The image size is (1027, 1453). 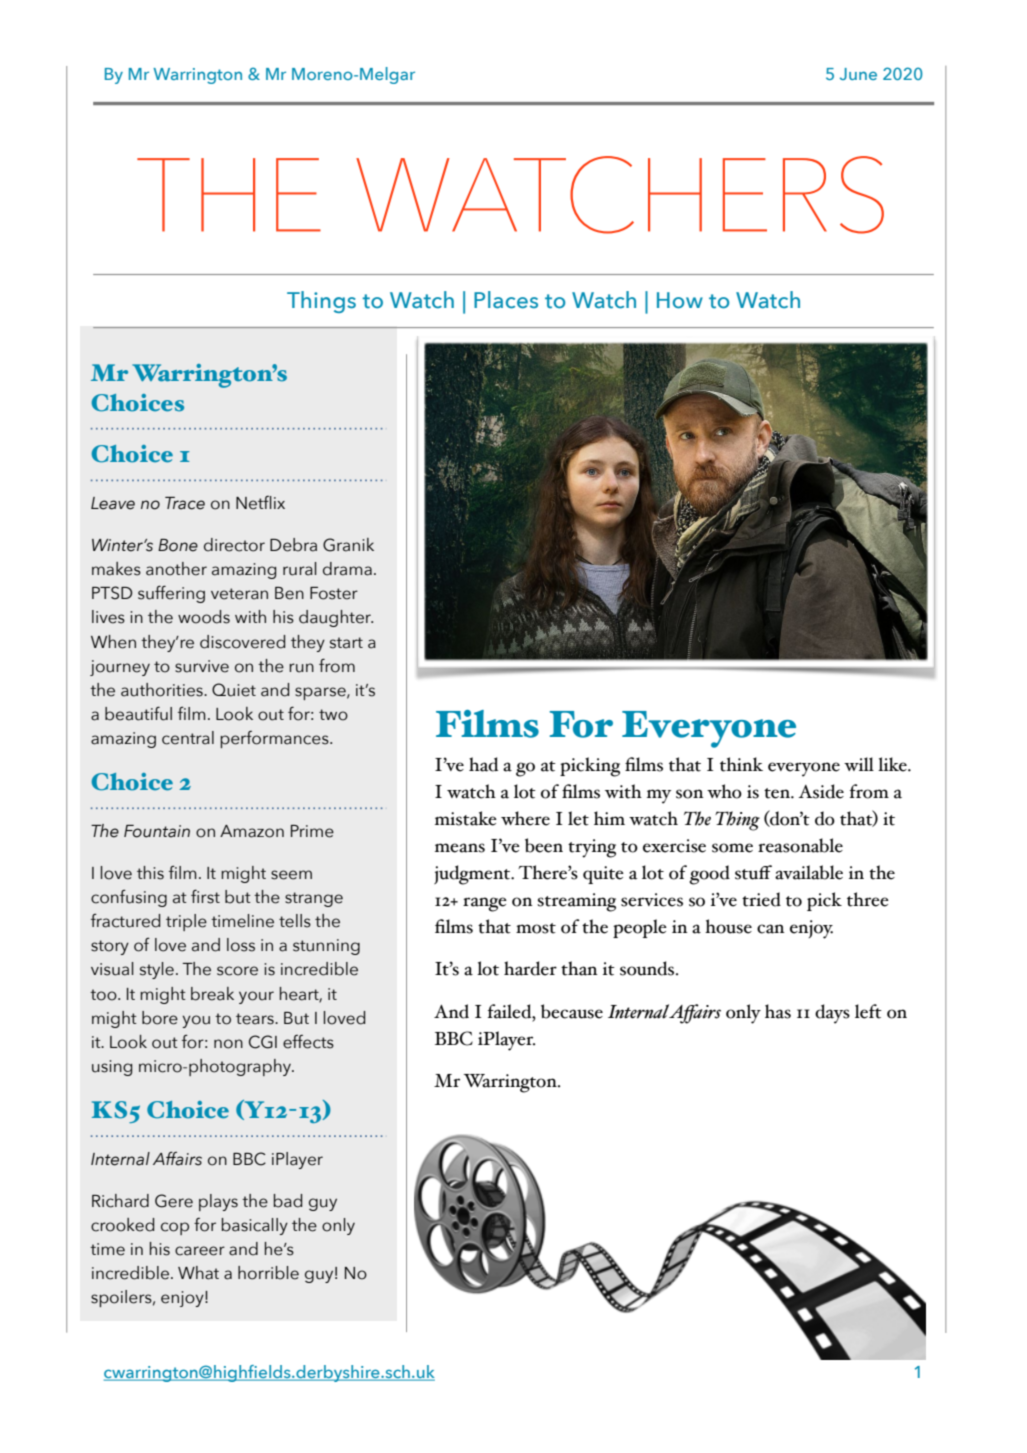 What do you see at coordinates (185, 503) in the screenshot?
I see `Trace` at bounding box center [185, 503].
